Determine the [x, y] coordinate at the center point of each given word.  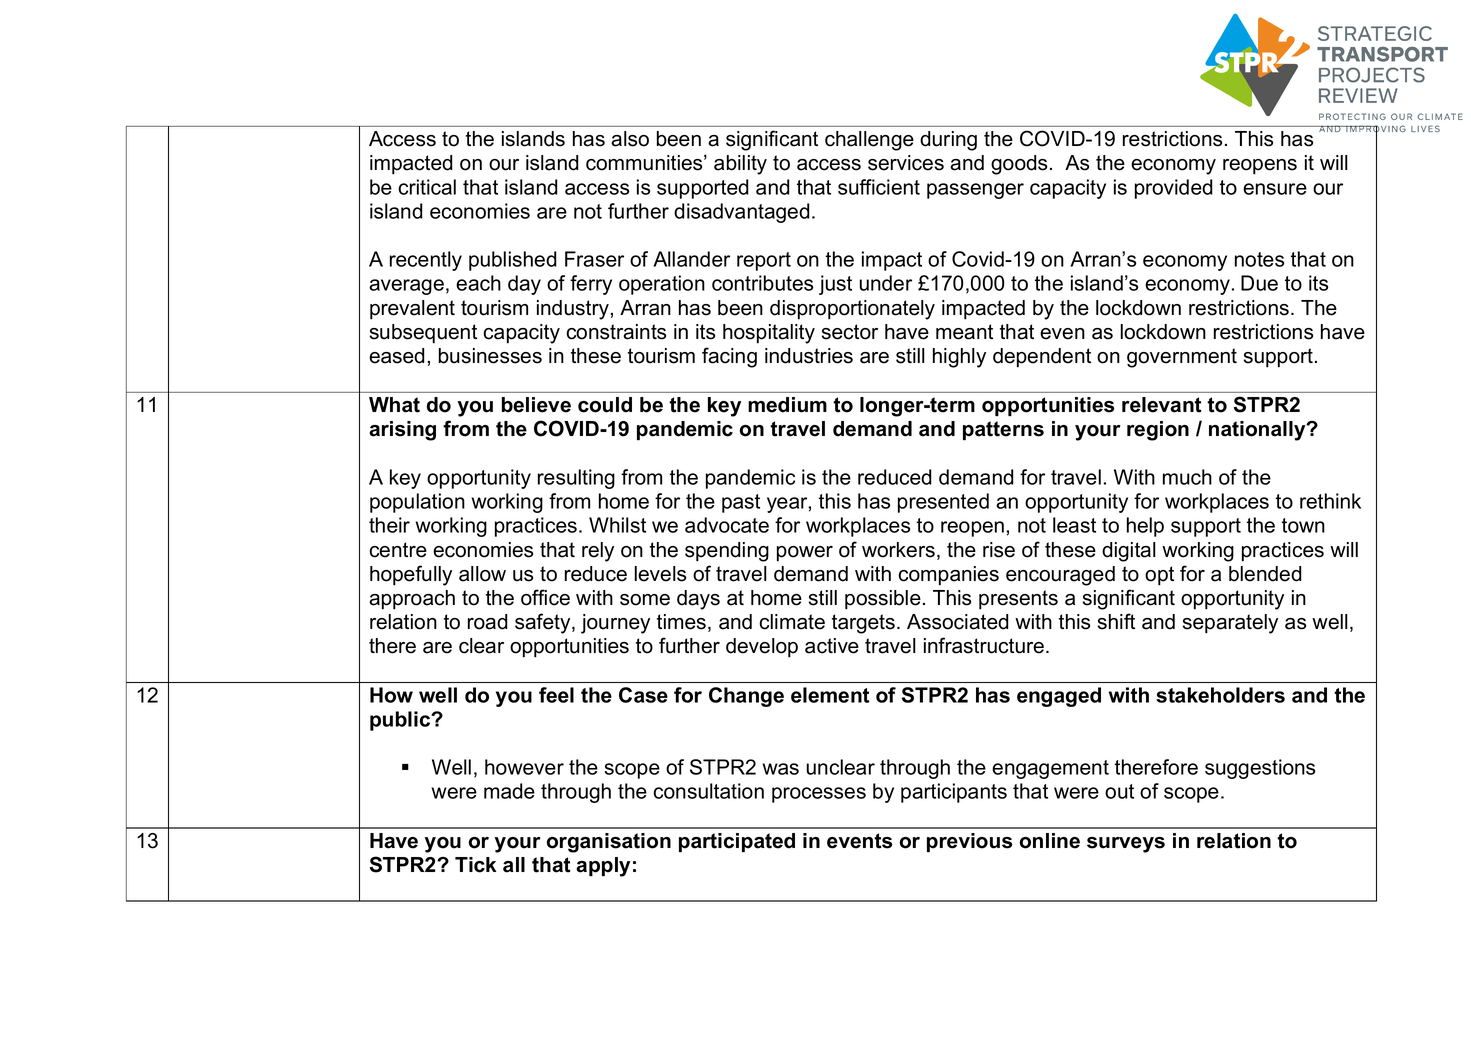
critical [427, 187]
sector [850, 332]
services [906, 163]
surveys [1126, 845]
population [417, 503]
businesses [490, 356]
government [1182, 358]
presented [943, 503]
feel [556, 695]
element [830, 695]
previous [969, 842]
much [1187, 477]
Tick [476, 865]
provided [1174, 189]
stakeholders [1220, 695]
